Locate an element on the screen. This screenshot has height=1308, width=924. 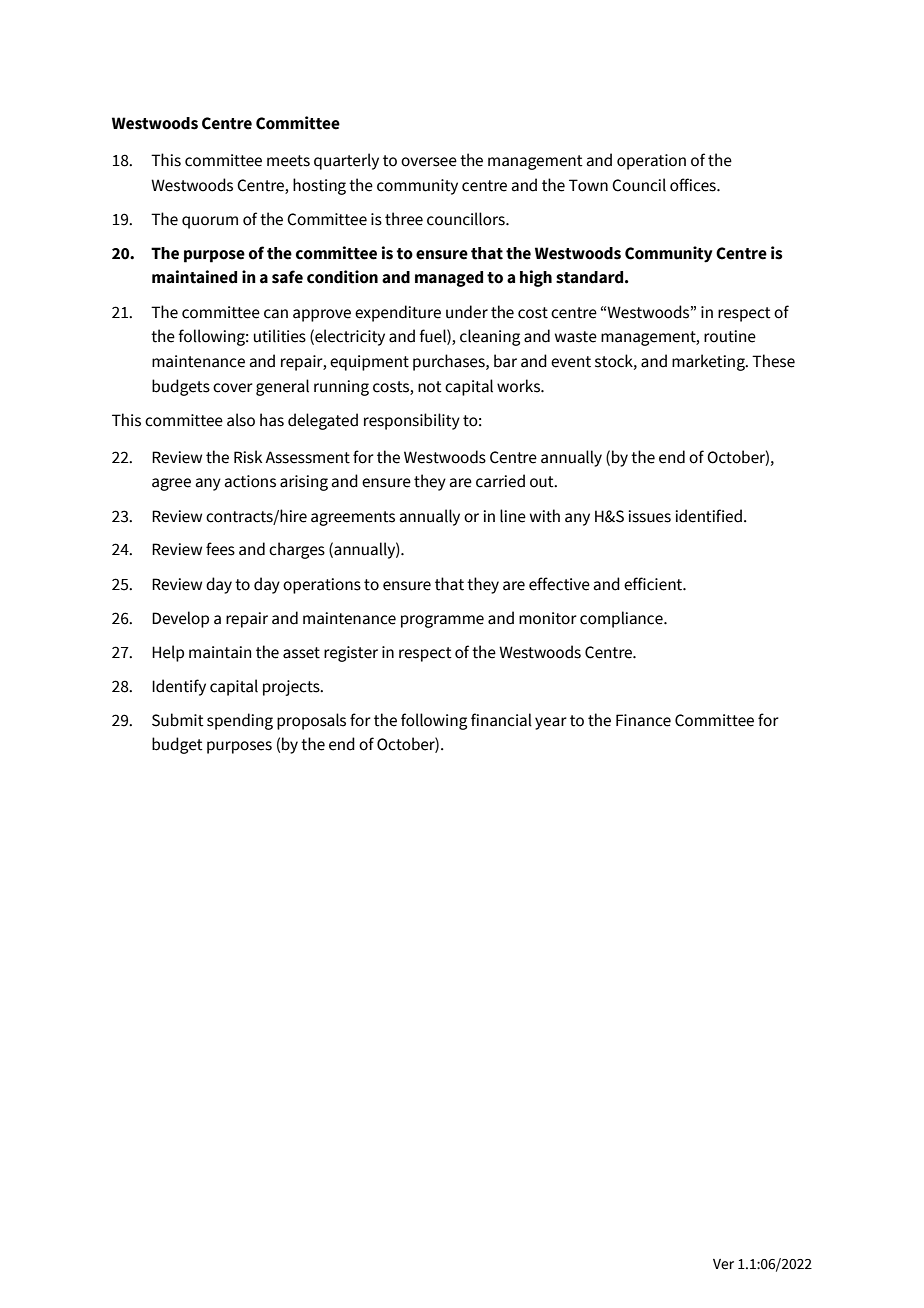
marketing is located at coordinates (709, 362).
